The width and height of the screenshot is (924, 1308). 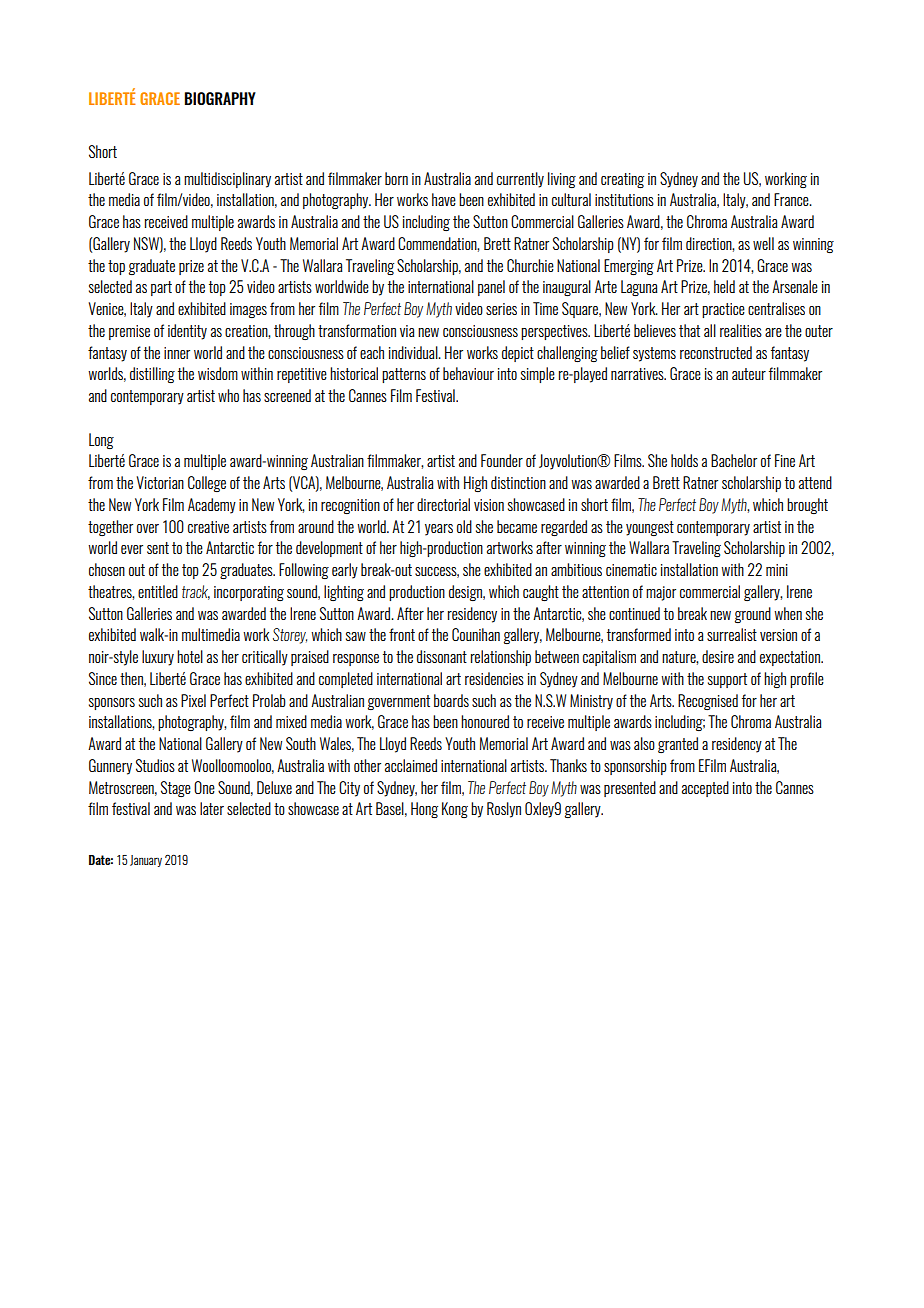 What do you see at coordinates (443, 504) in the screenshot?
I see `directorial` at bounding box center [443, 504].
